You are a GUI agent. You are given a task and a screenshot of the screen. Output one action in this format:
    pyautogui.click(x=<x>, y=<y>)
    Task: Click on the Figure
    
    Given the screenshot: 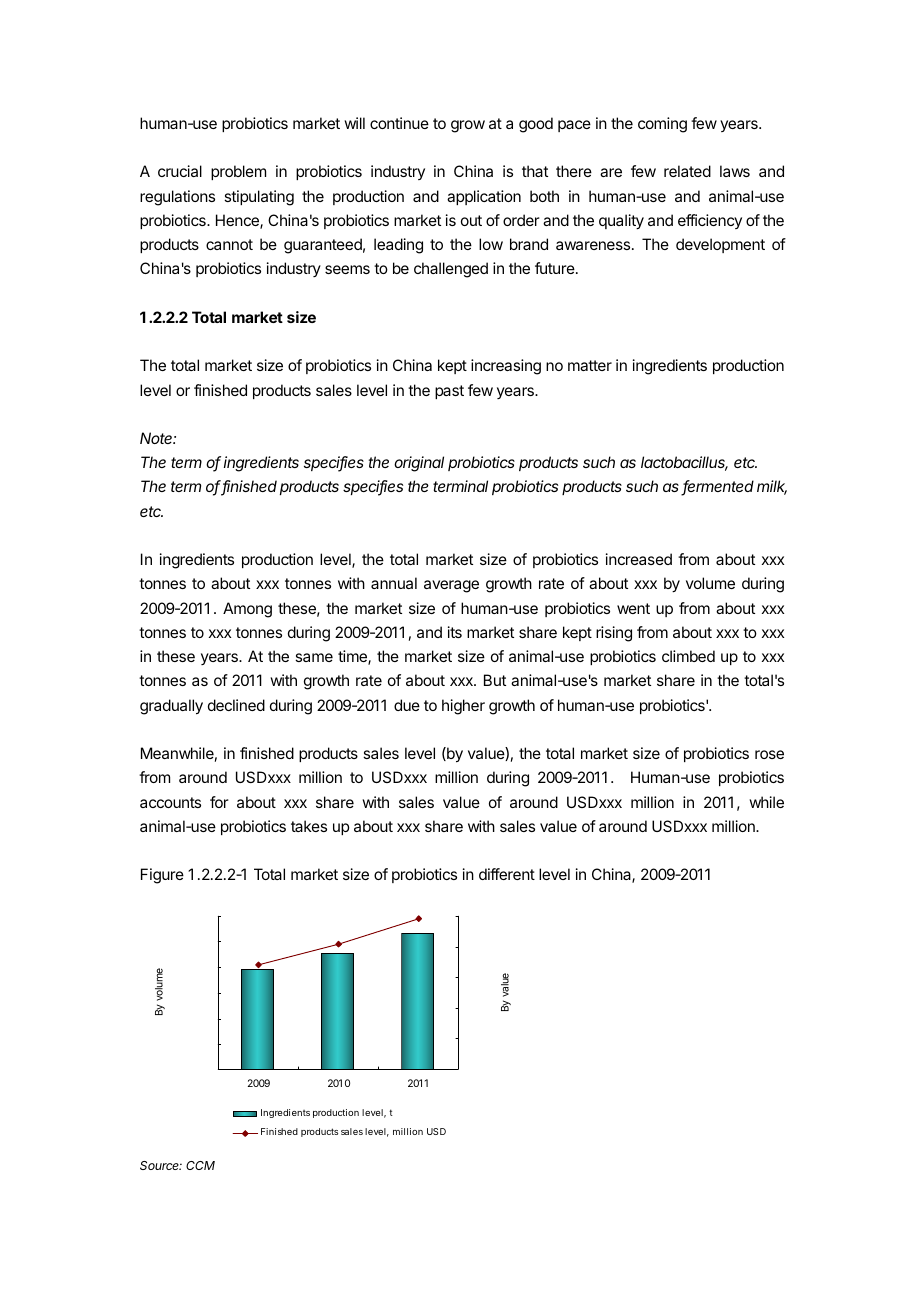 What is the action you would take?
    pyautogui.click(x=162, y=876)
